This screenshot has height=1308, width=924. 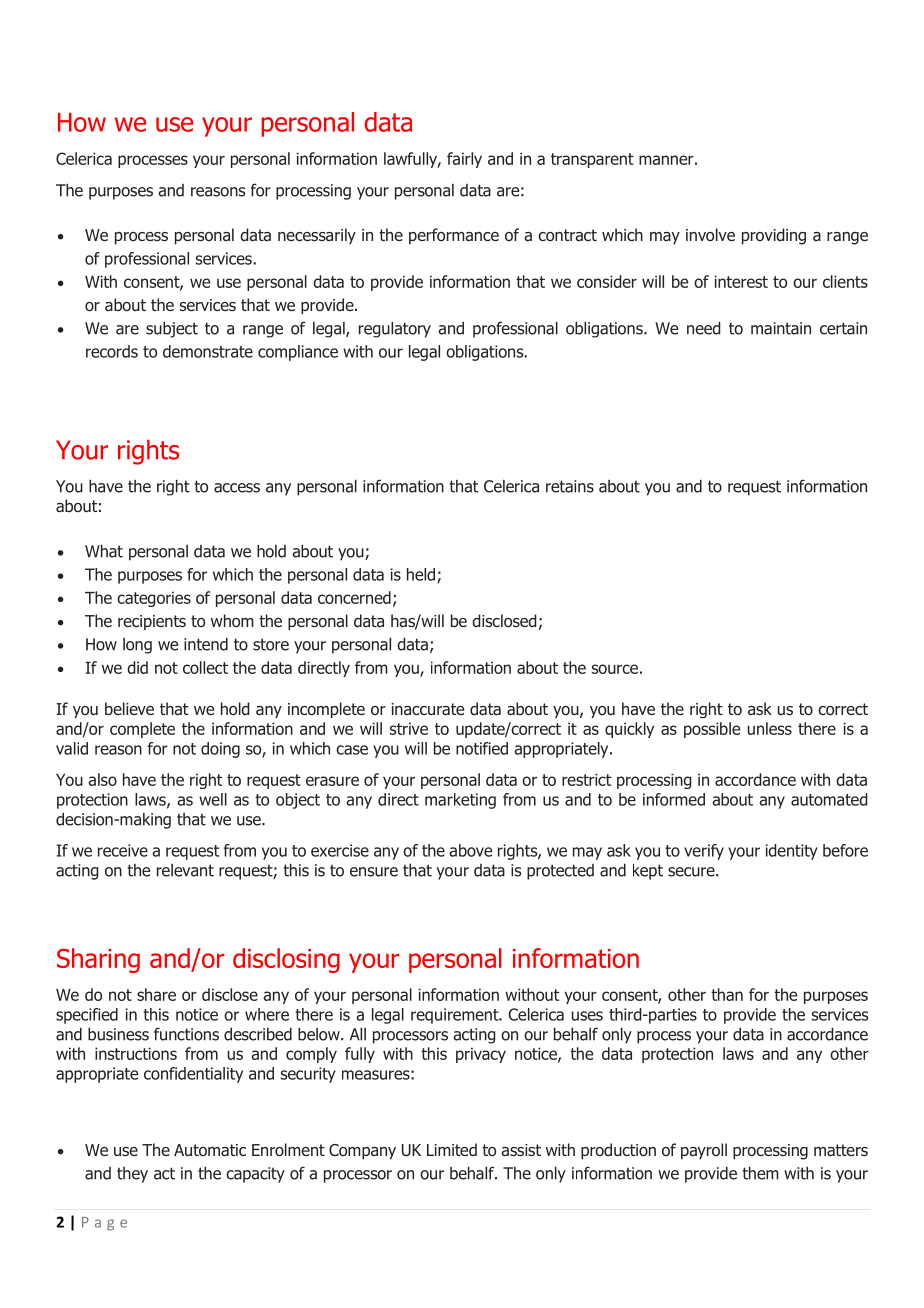 I want to click on fairly, so click(x=464, y=160).
